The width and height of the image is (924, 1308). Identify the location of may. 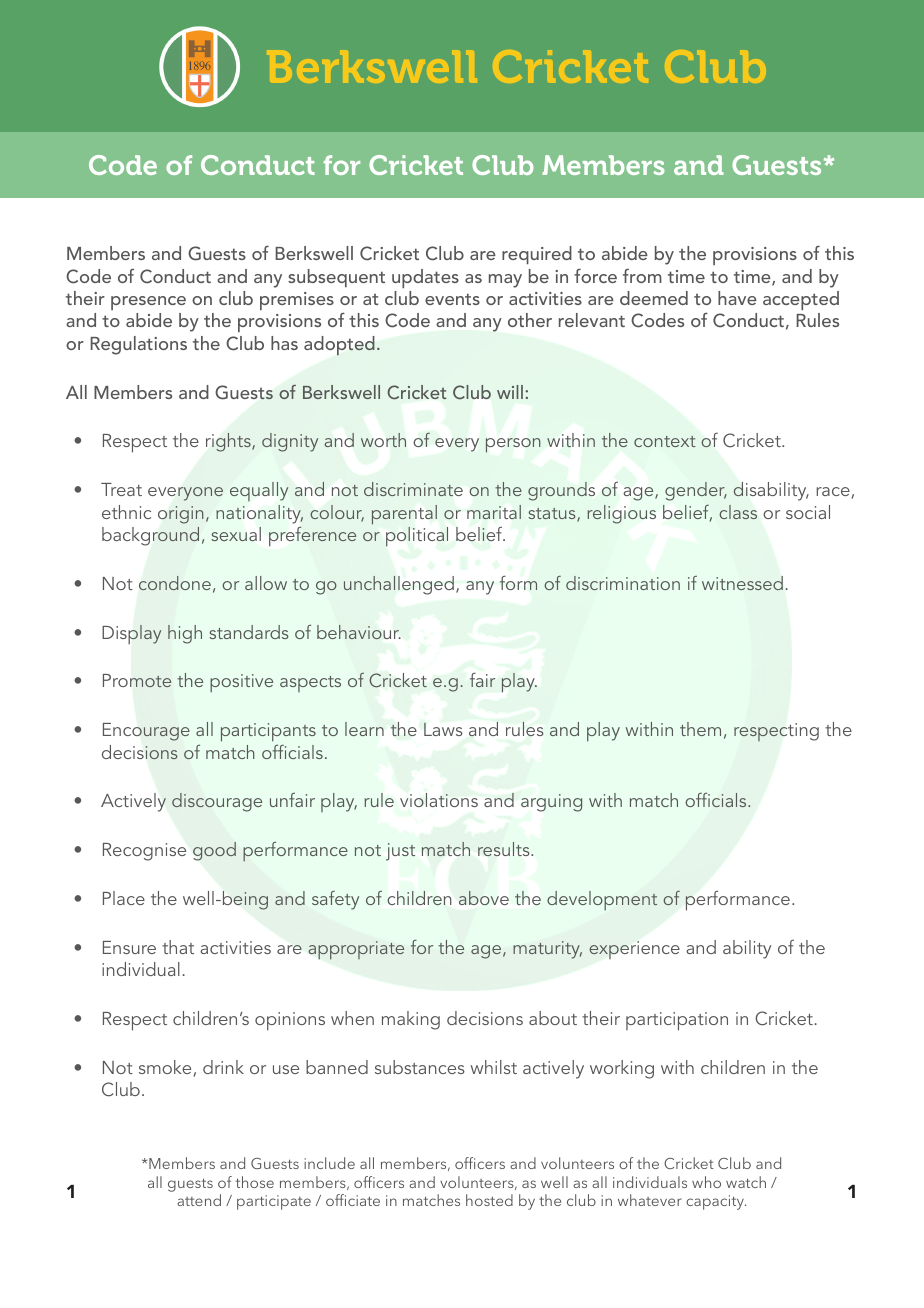
(505, 281).
